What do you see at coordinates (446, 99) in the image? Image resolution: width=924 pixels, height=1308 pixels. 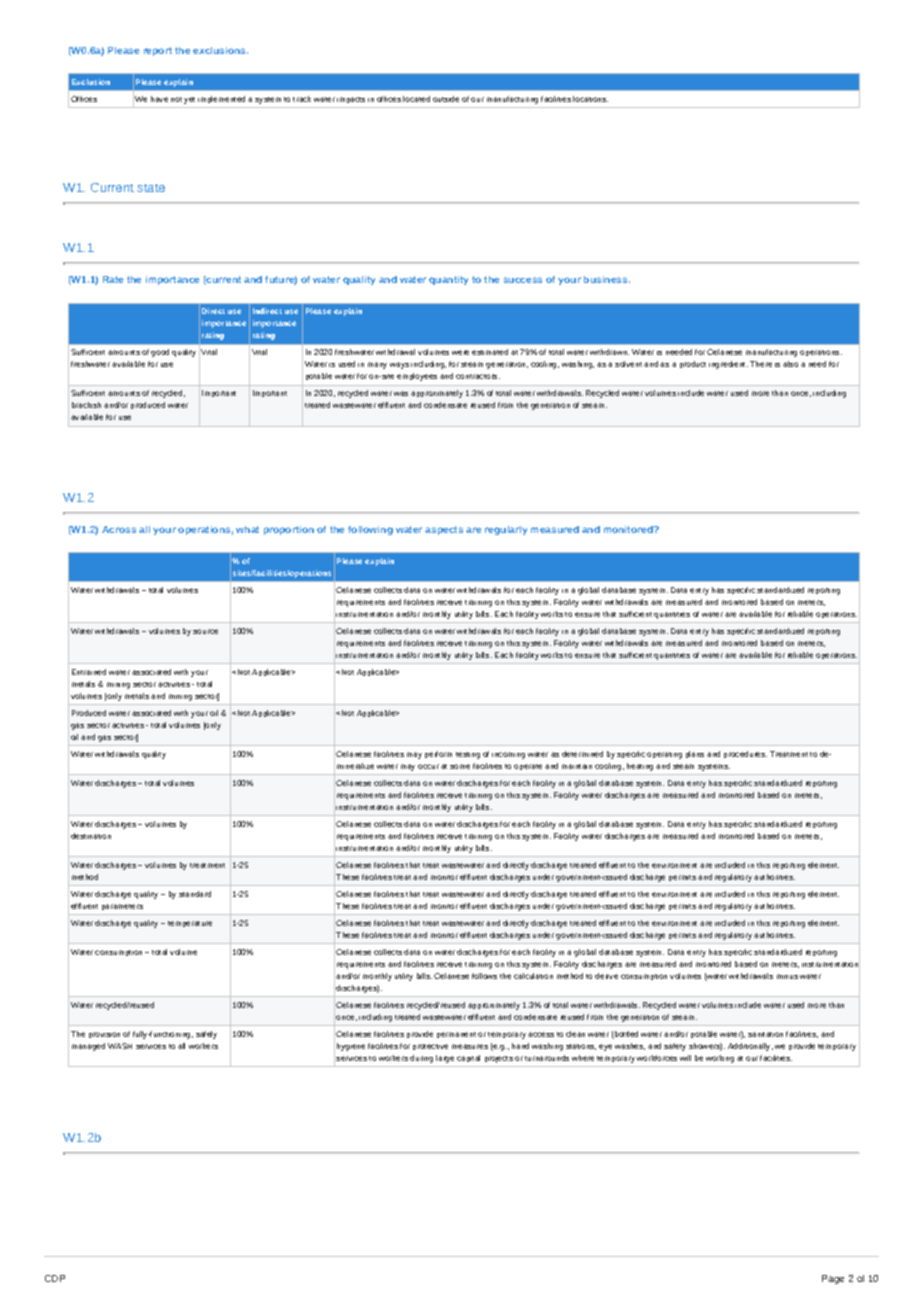 I see `outside` at bounding box center [446, 99].
